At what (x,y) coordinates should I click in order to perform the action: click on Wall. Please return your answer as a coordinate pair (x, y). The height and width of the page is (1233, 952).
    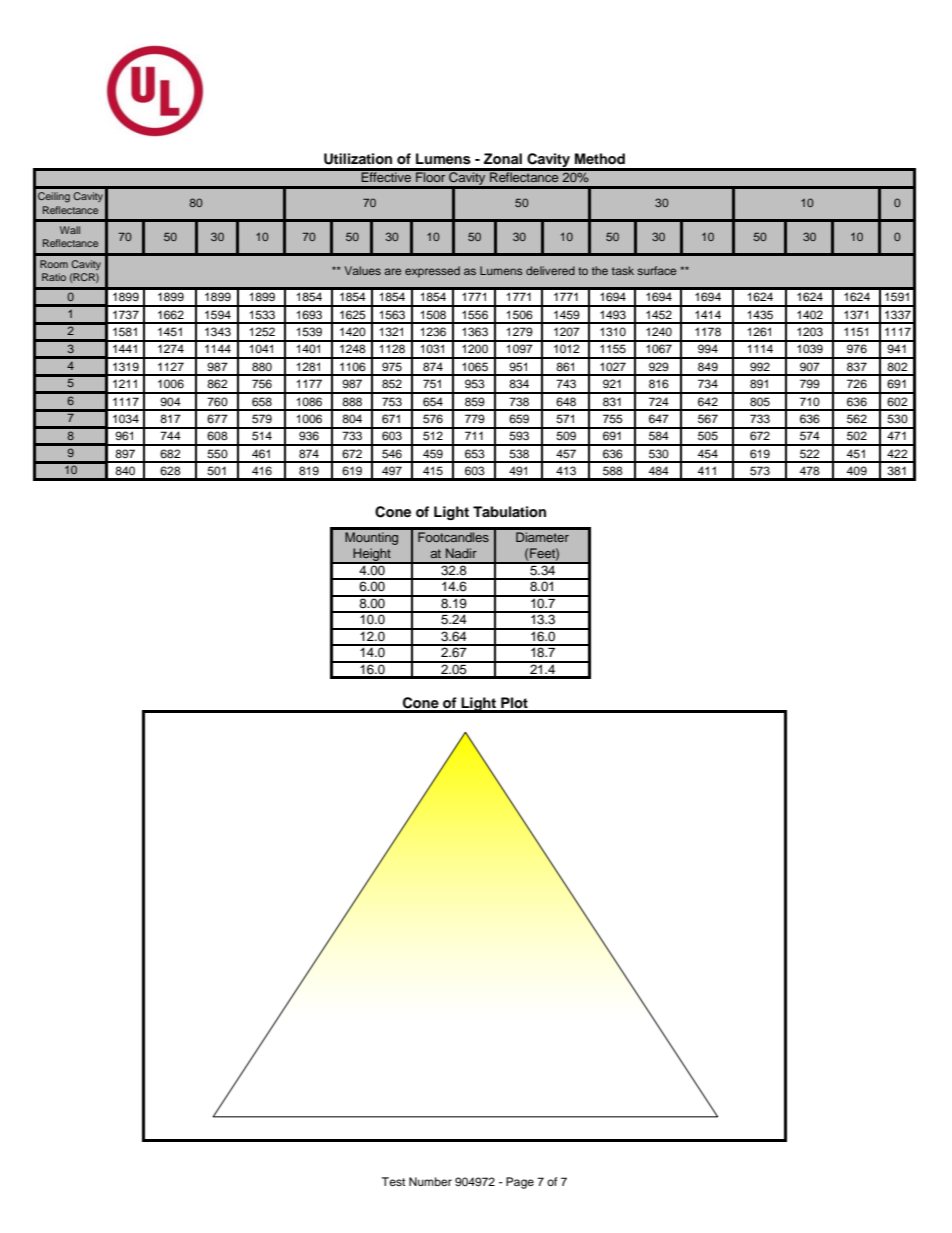
    Looking at the image, I should click on (70, 230).
